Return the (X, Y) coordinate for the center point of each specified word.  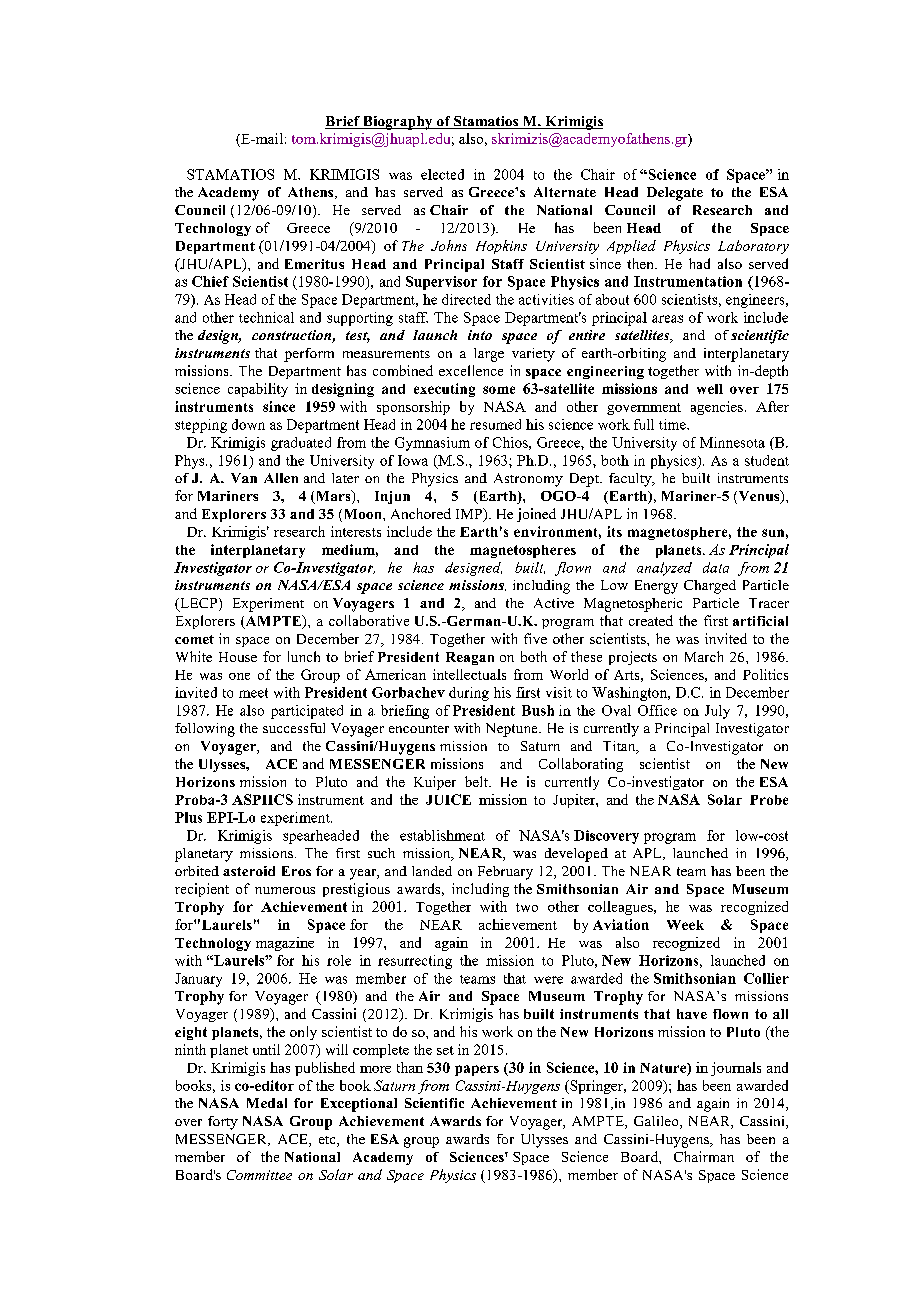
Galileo (657, 1122)
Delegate (675, 194)
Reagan (470, 658)
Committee (259, 1175)
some (499, 390)
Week (685, 925)
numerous (285, 890)
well (710, 389)
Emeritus (314, 264)
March (704, 656)
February (505, 873)
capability (258, 390)
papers (477, 1070)
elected (442, 174)
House (238, 657)
